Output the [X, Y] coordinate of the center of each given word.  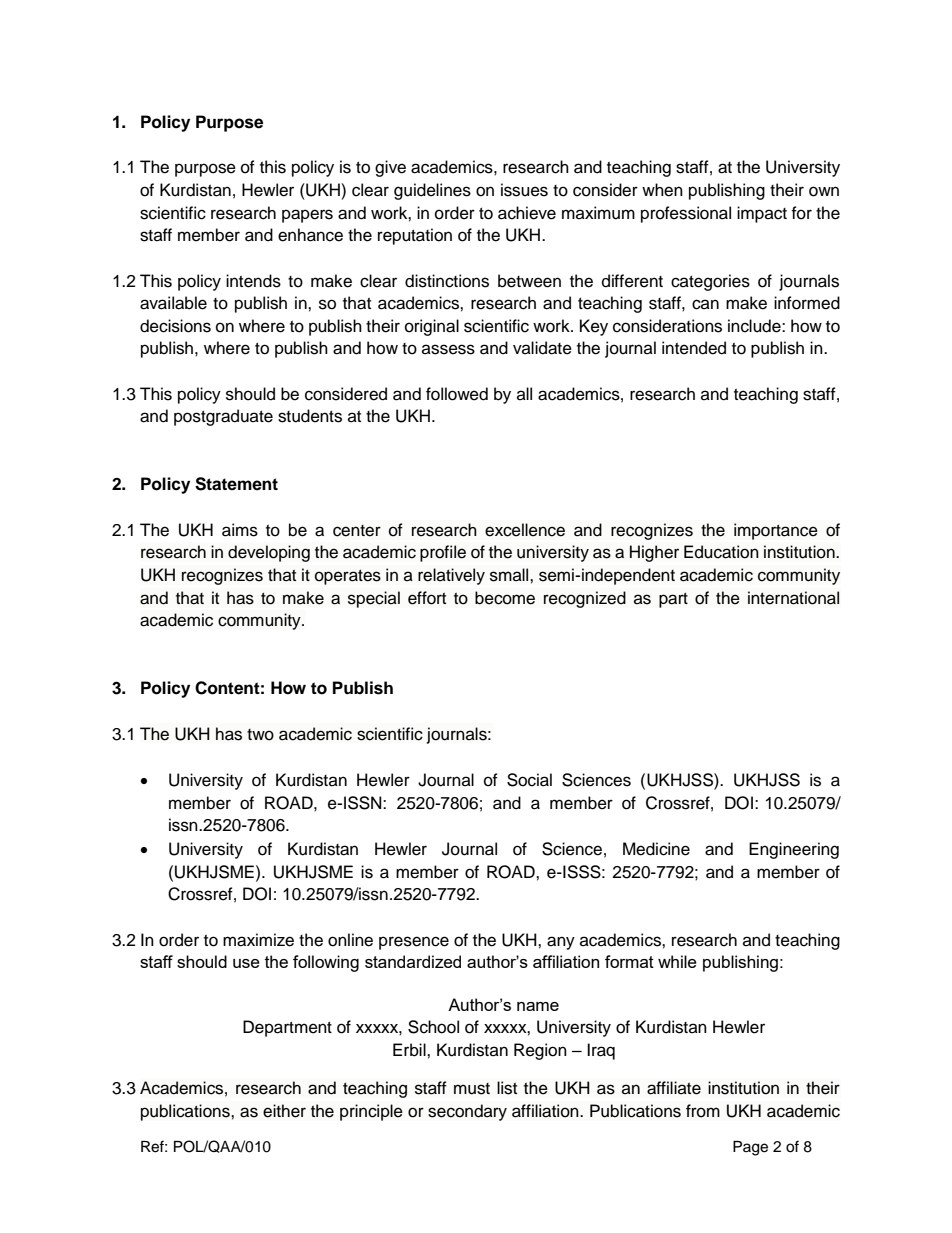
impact [762, 214]
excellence [525, 530]
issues [524, 190]
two [260, 735]
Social [529, 780]
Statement [236, 484]
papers [307, 216]
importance [776, 531]
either [284, 1111]
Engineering [794, 850]
